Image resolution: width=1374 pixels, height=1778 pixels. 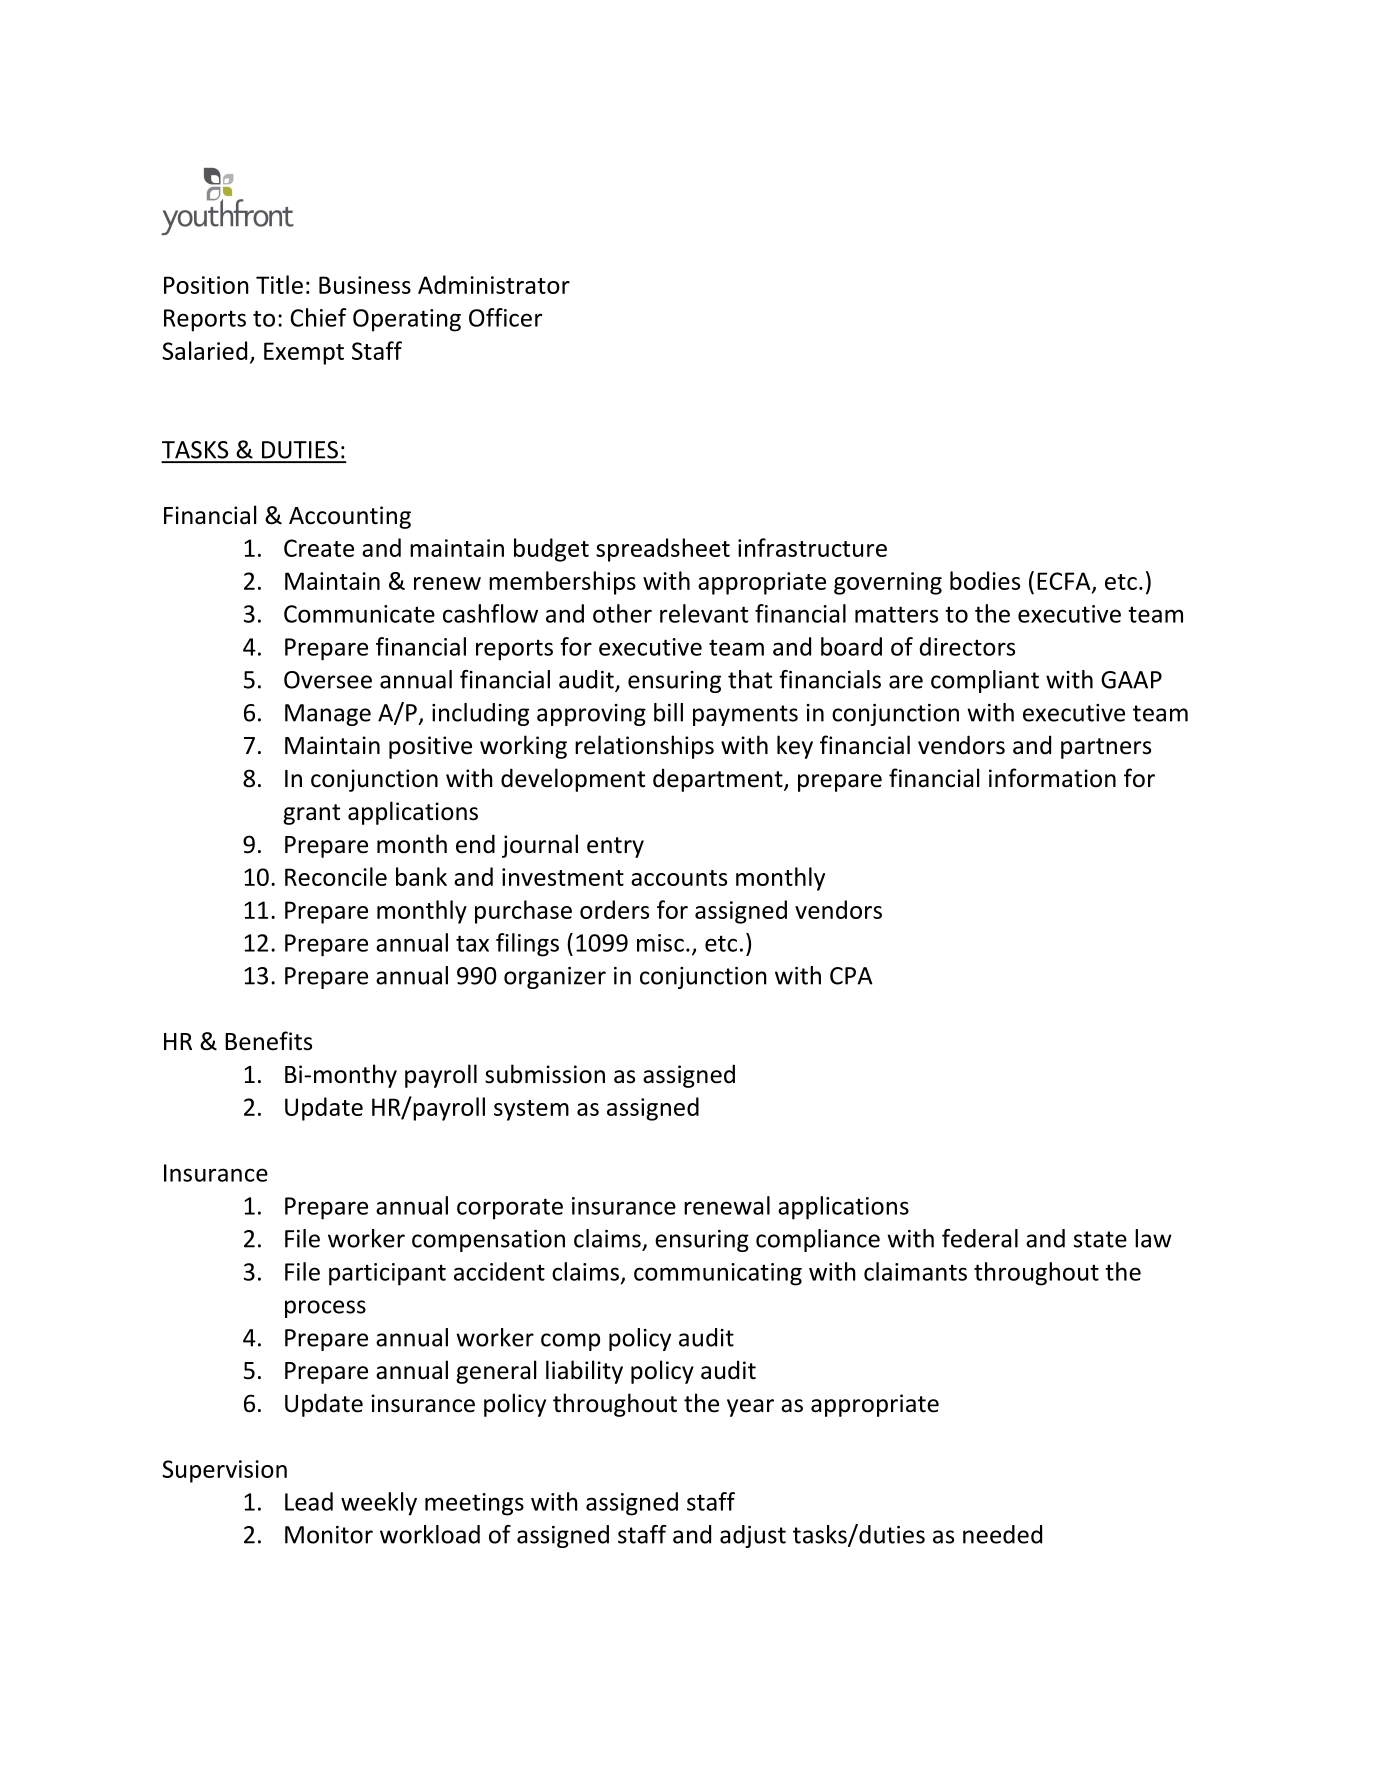 What do you see at coordinates (1002, 1534) in the screenshot?
I see `needed` at bounding box center [1002, 1534].
